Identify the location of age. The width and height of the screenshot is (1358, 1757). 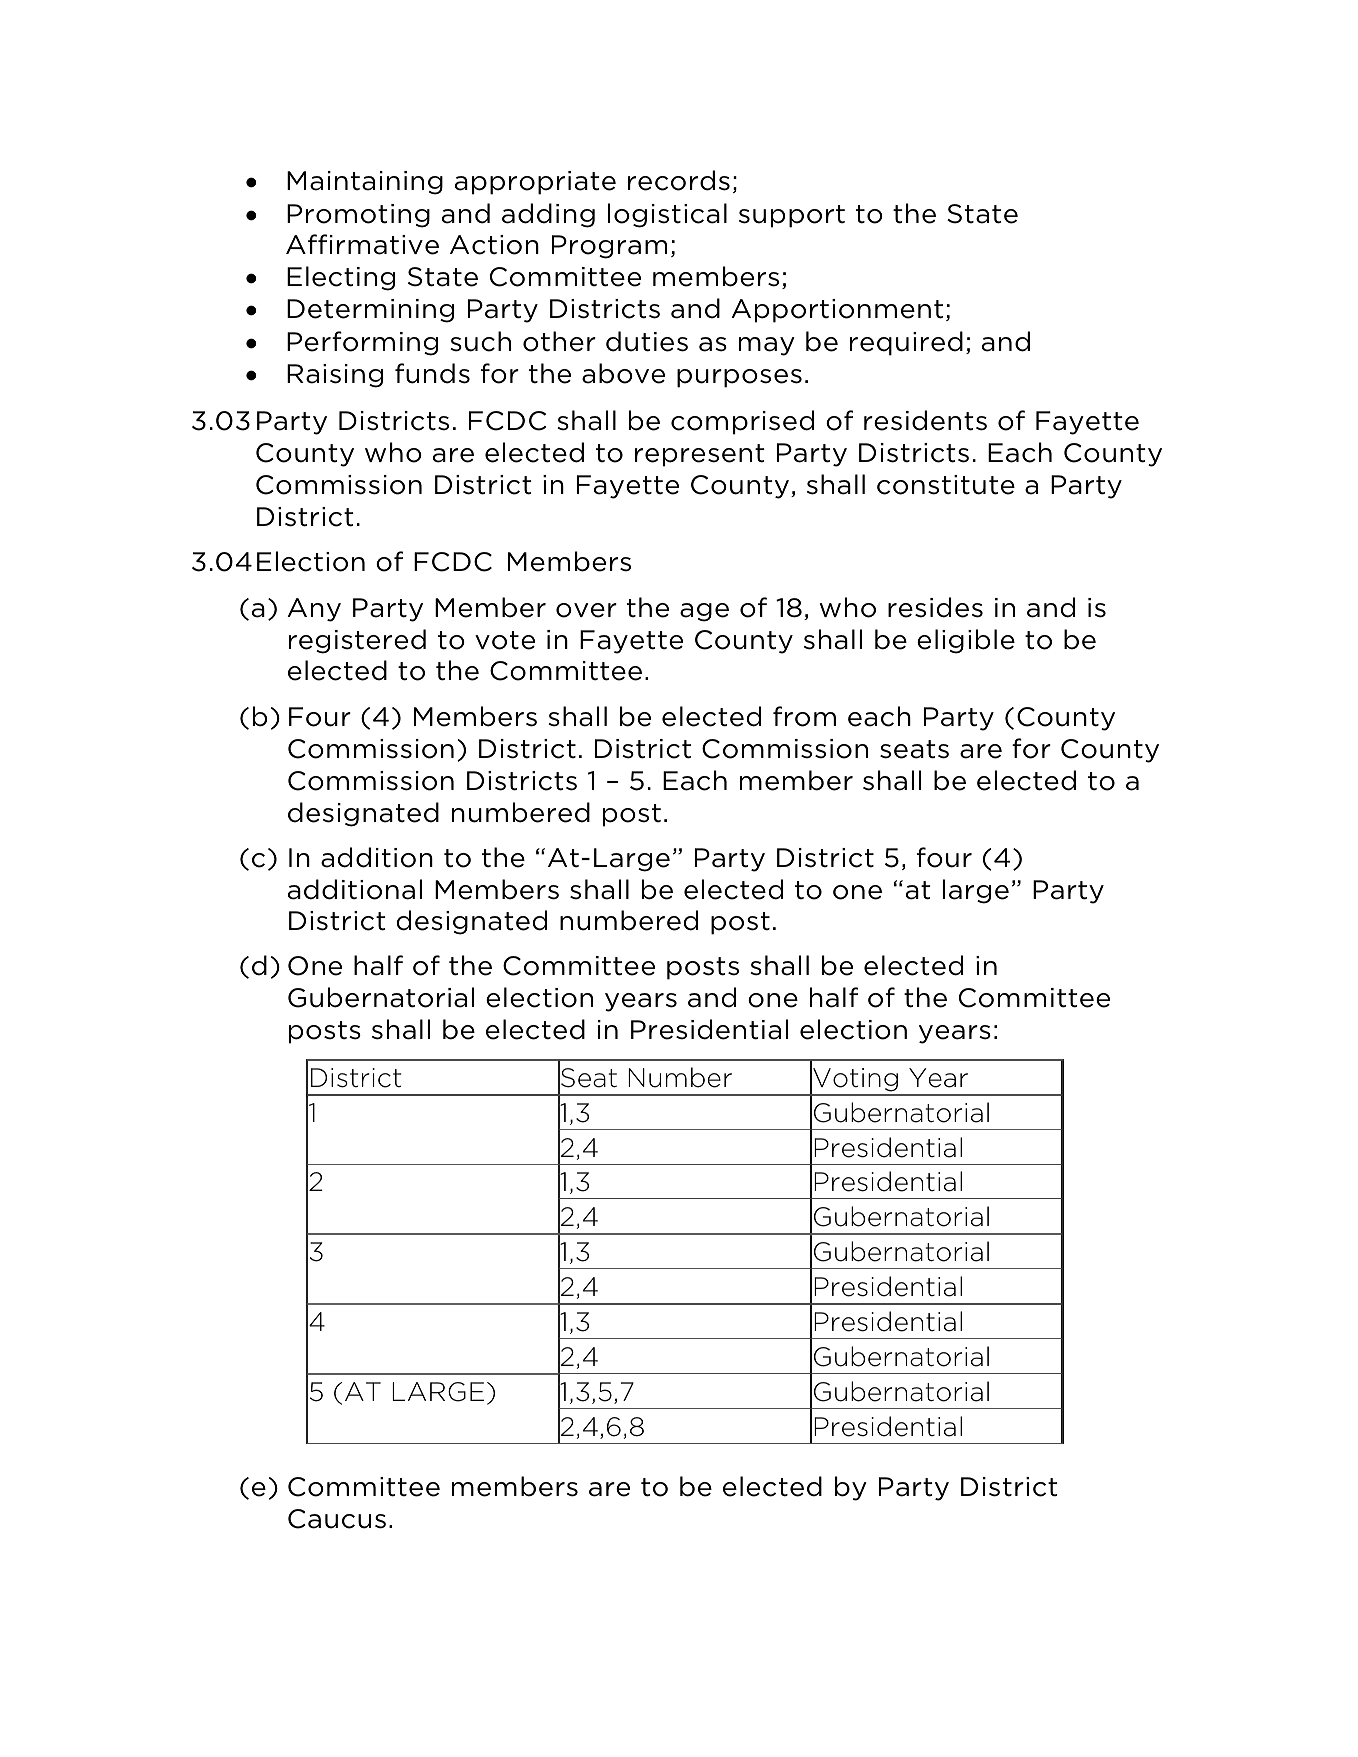
(704, 612).
